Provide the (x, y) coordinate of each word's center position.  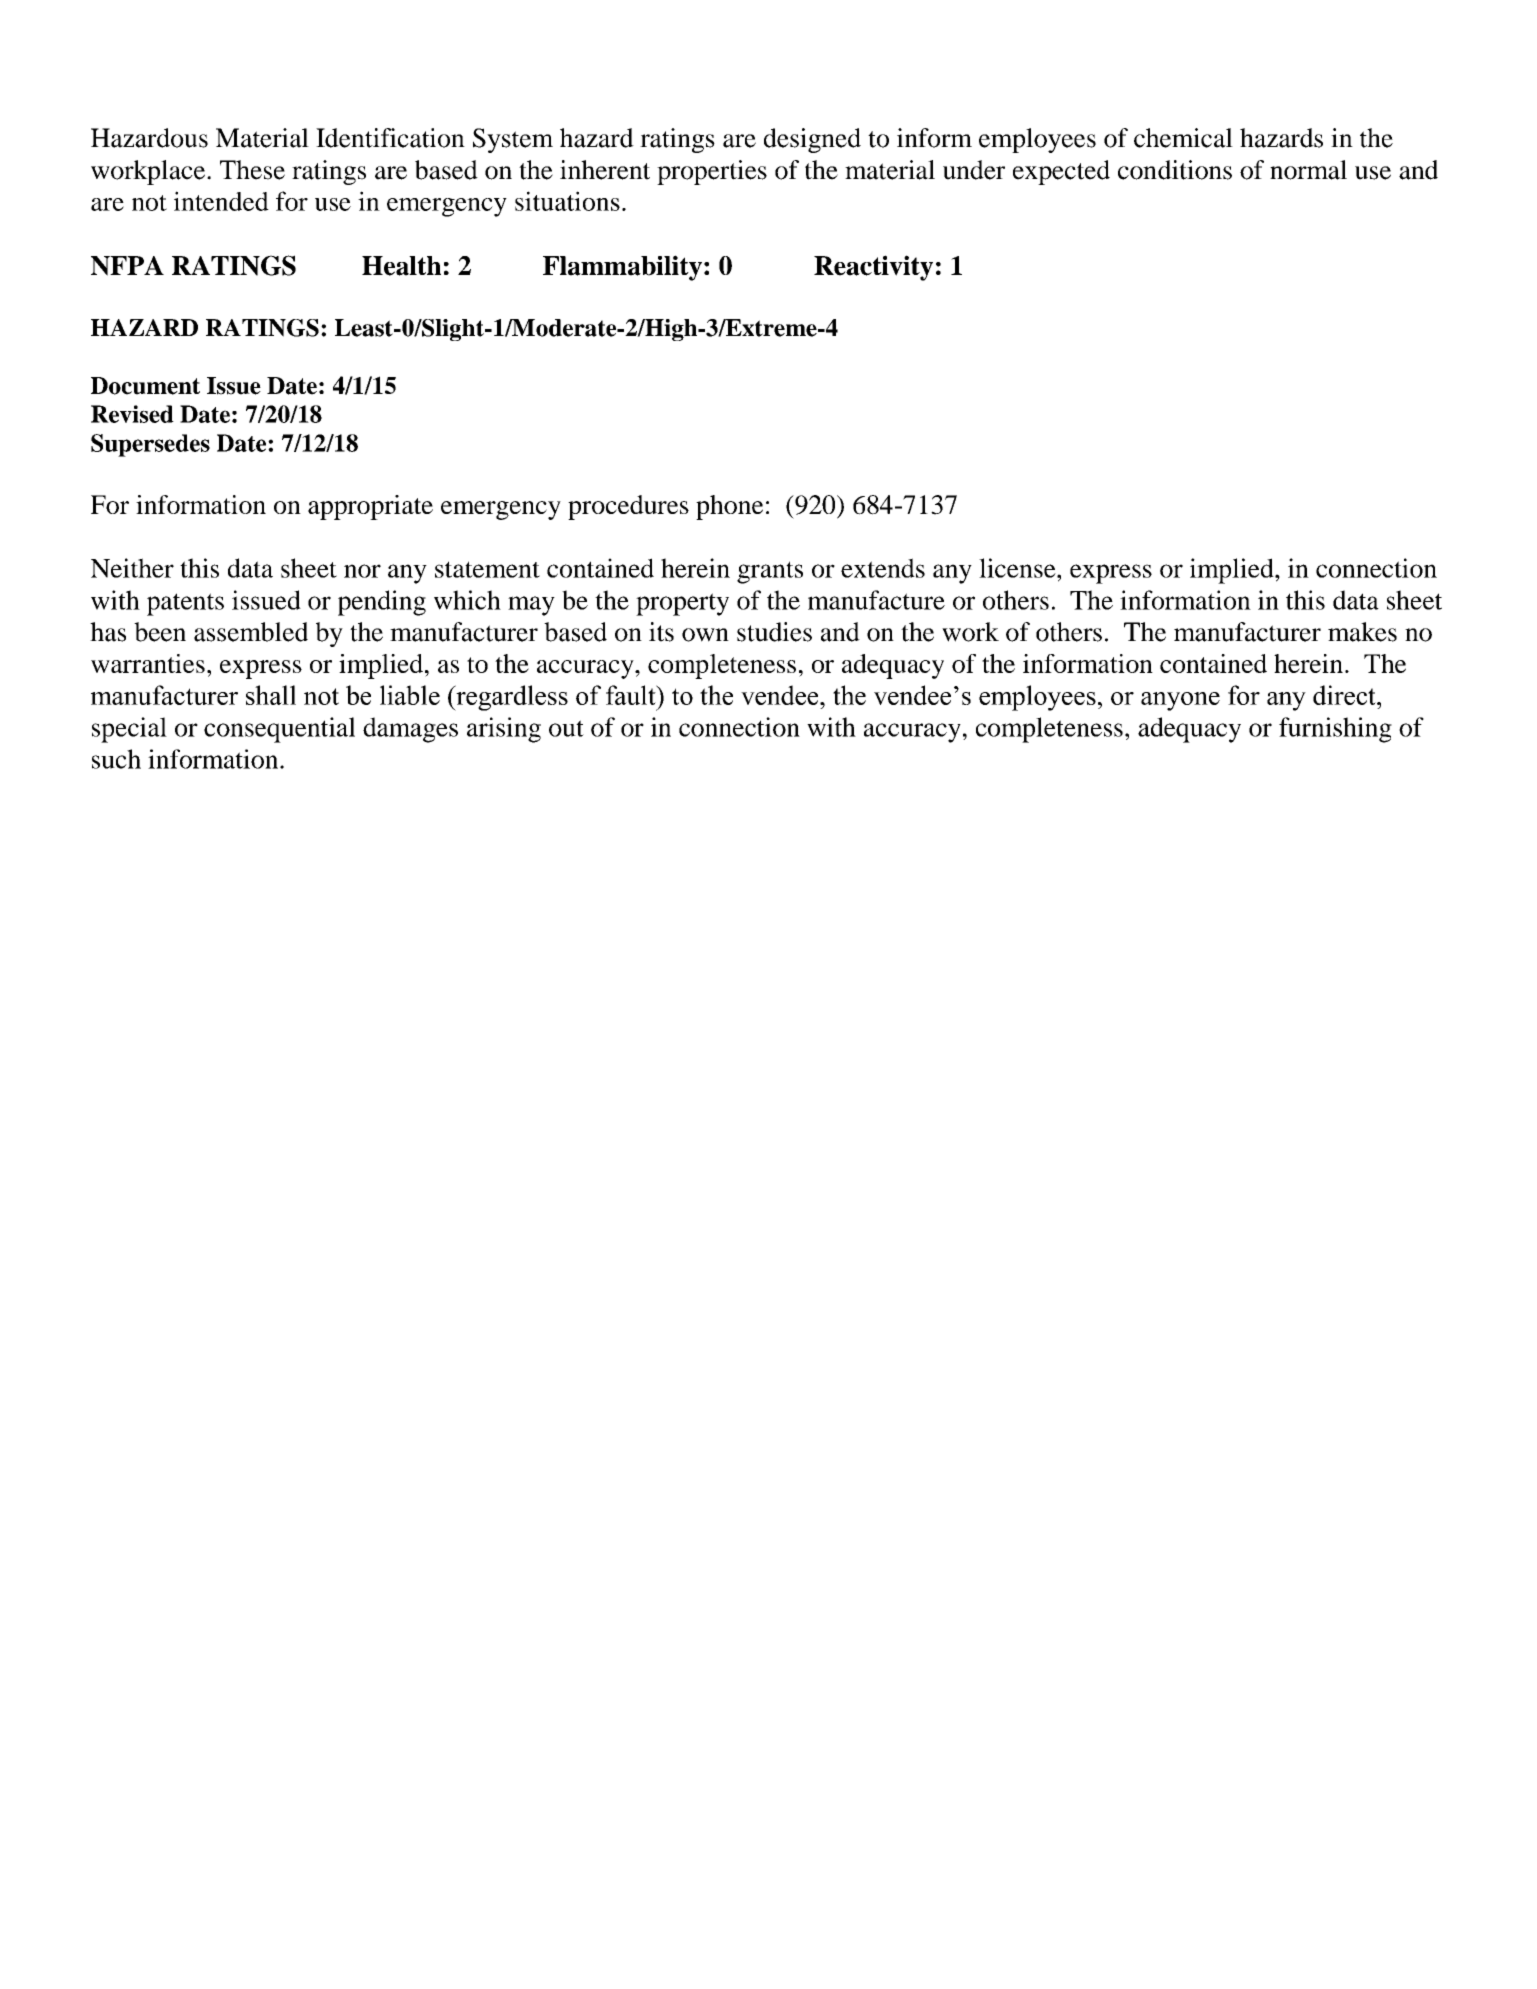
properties (712, 172)
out (566, 728)
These (252, 170)
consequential (279, 730)
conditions (1175, 170)
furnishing (1335, 730)
